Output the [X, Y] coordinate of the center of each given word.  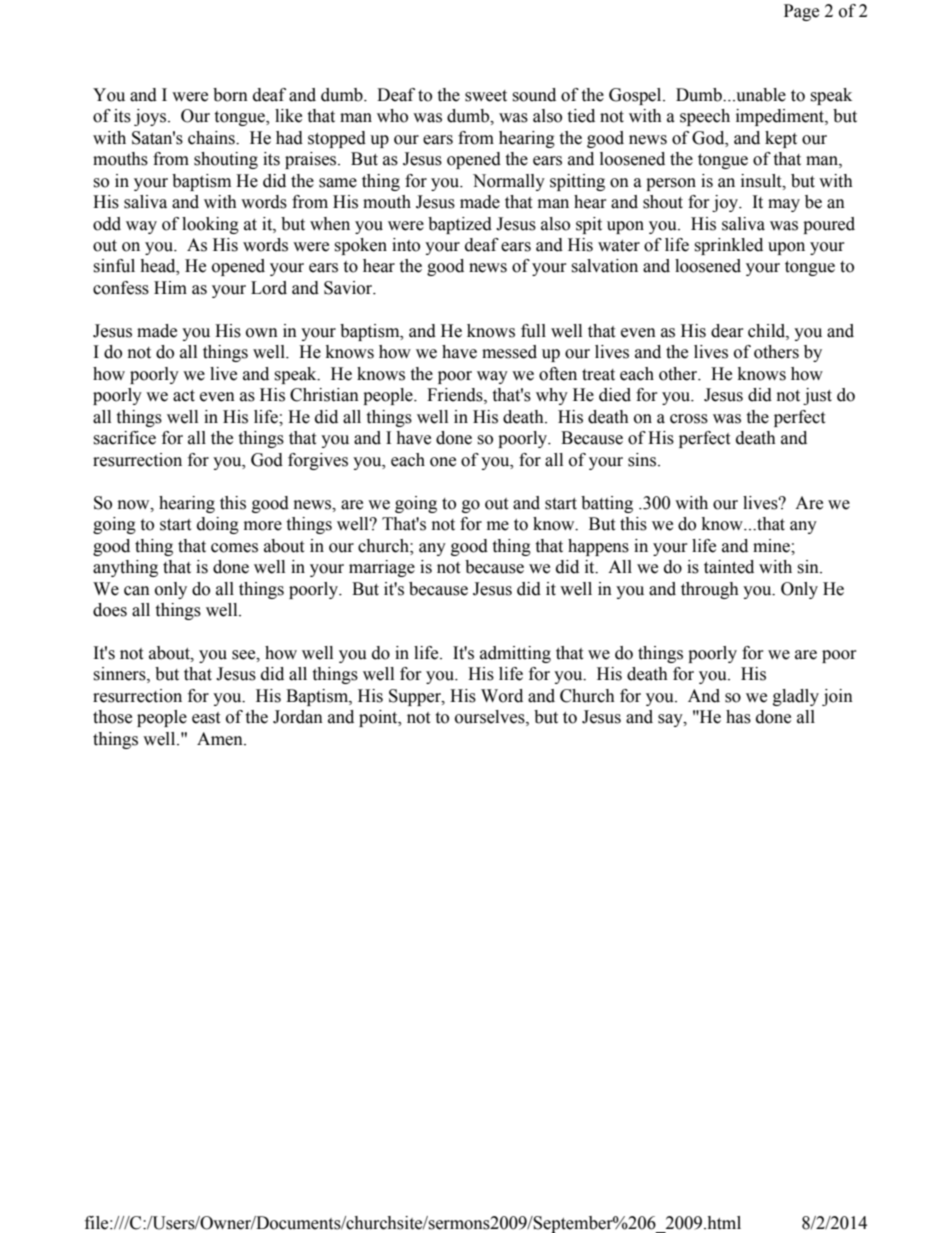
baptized [460, 225]
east [206, 718]
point [379, 718]
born [230, 95]
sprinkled [728, 246]
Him [170, 287]
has [738, 717]
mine [772, 546]
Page [801, 12]
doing [218, 525]
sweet [486, 96]
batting [607, 504]
